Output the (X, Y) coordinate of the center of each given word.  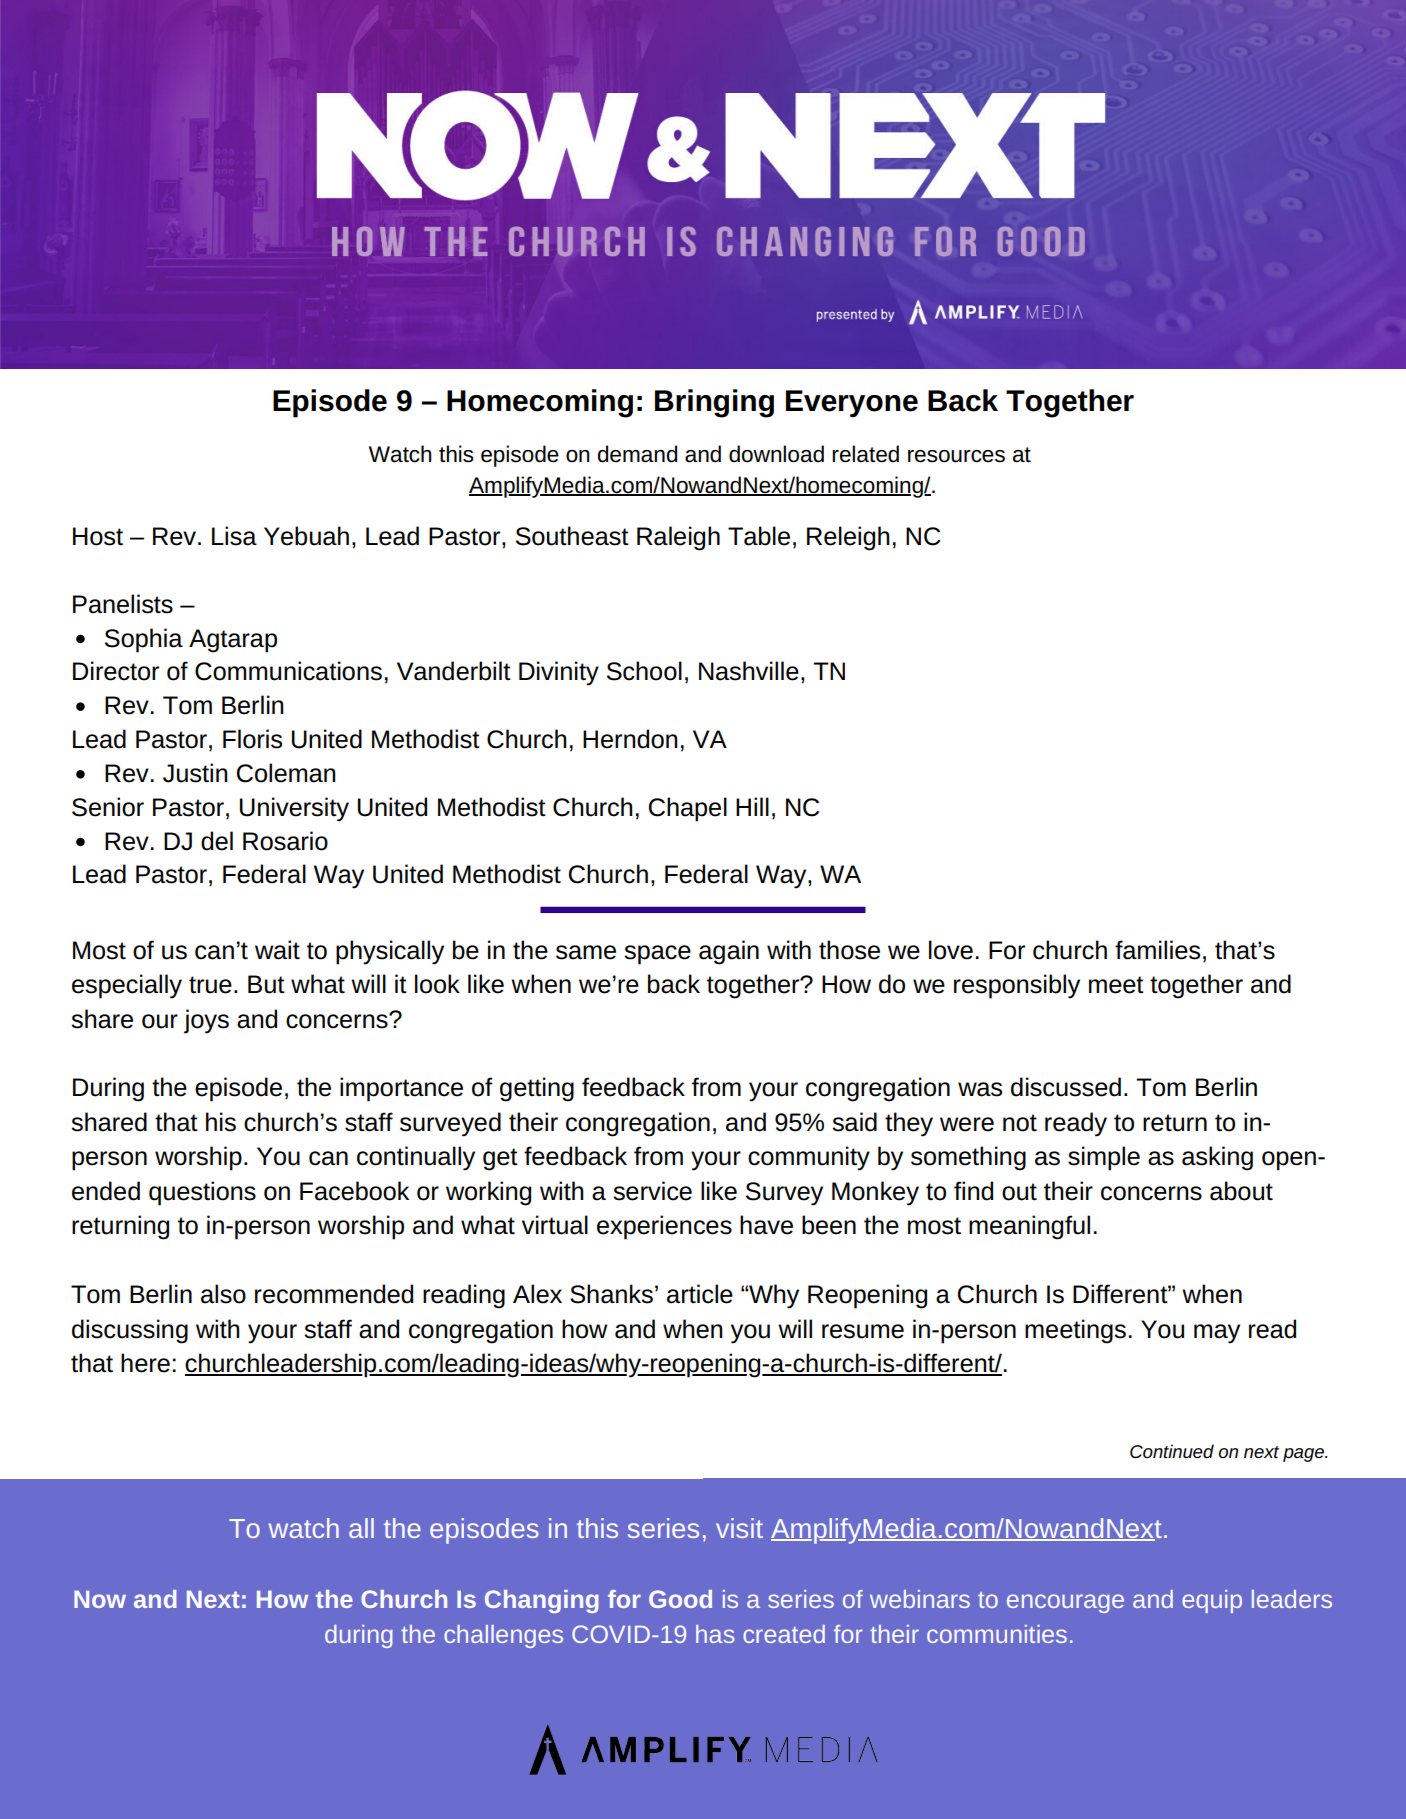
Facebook (354, 1191)
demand (637, 454)
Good (680, 1599)
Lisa (234, 536)
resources (956, 456)
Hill (752, 806)
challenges (503, 1636)
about (1241, 1191)
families (1157, 950)
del (217, 841)
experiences (664, 1227)
